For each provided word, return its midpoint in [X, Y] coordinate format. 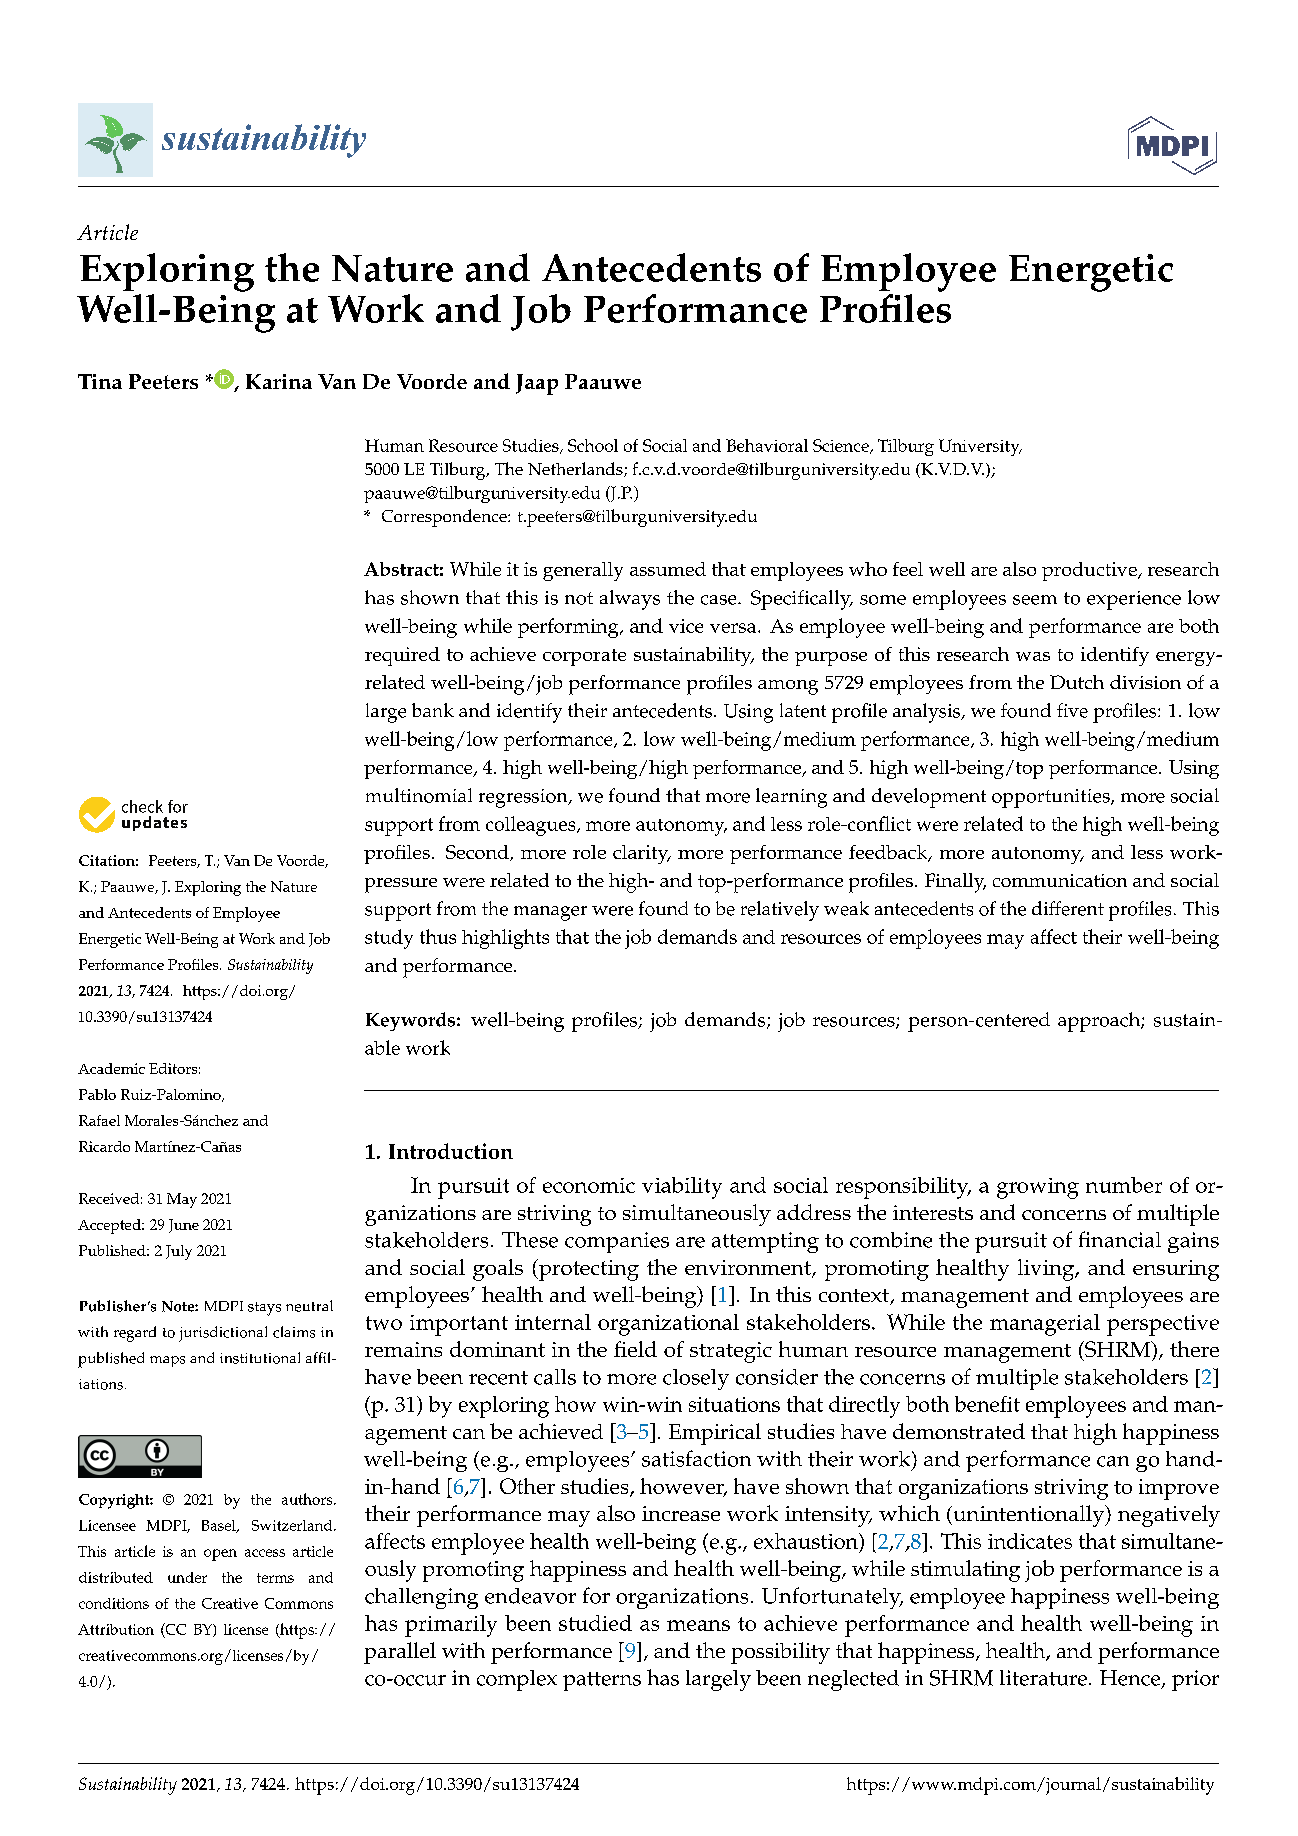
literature [1043, 1678]
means [698, 1625]
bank [433, 710]
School [593, 445]
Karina [279, 381]
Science [842, 446]
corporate [584, 657]
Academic [111, 1068]
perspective [1163, 1325]
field [635, 1349]
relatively [780, 911]
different [1068, 908]
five [1072, 710]
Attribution [116, 1629]
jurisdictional [223, 1334]
